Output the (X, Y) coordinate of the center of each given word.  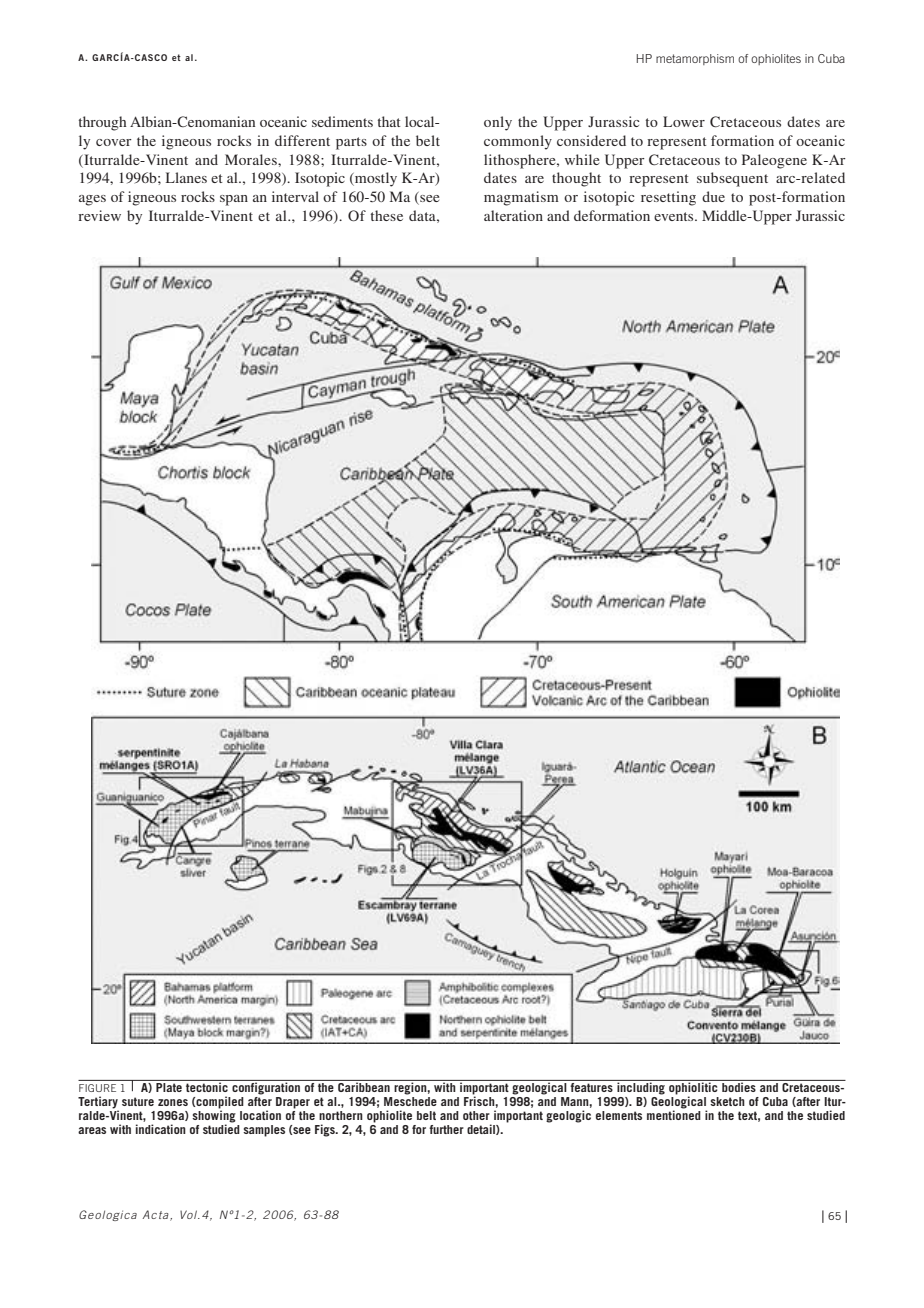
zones (173, 1102)
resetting (668, 198)
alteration (513, 215)
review (99, 215)
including (641, 1087)
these (387, 215)
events (675, 216)
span (234, 200)
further (446, 1129)
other (476, 1115)
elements (619, 1115)
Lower (684, 121)
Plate (169, 1087)
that (389, 121)
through (103, 123)
